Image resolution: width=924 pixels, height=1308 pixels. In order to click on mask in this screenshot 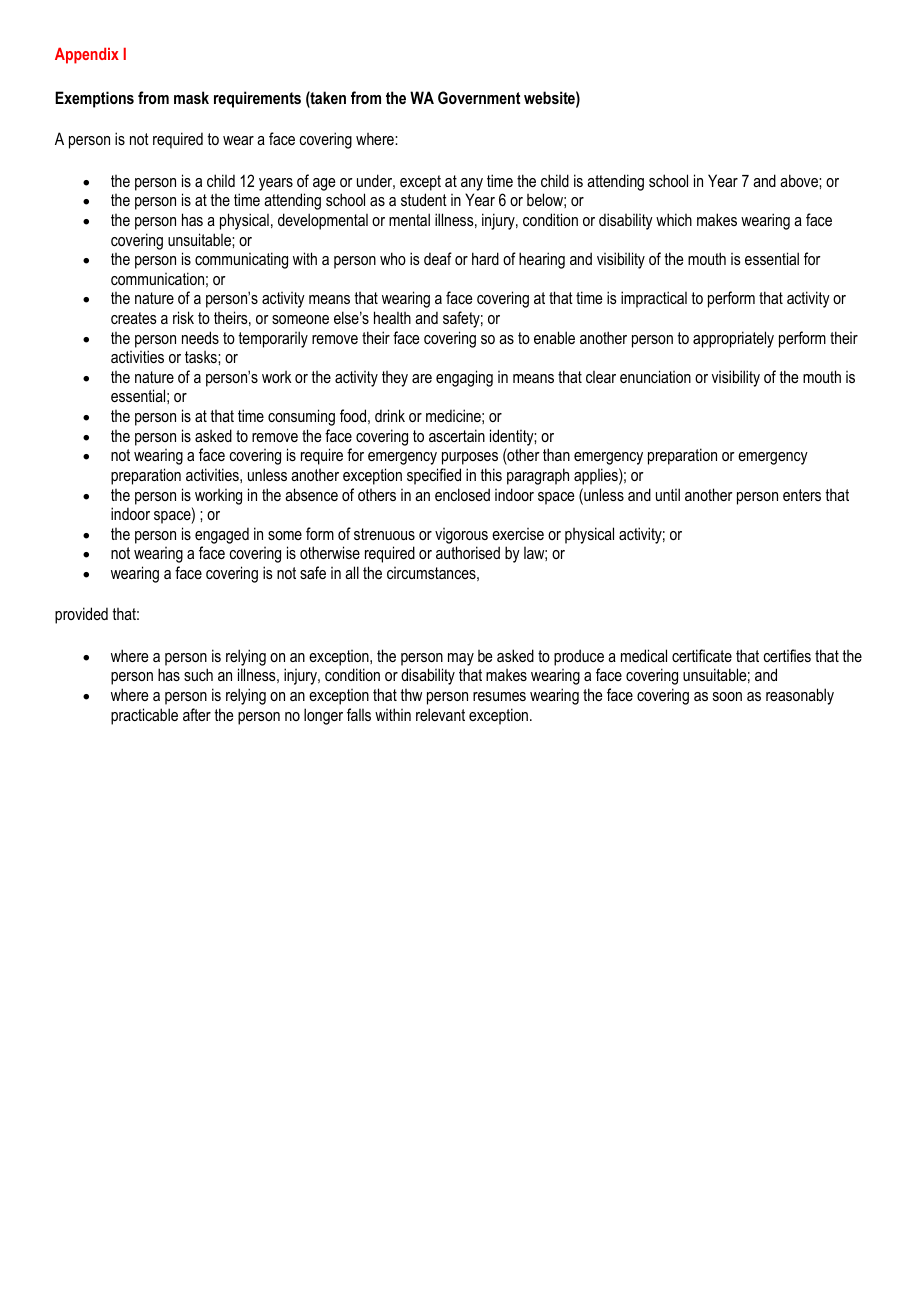, I will do `click(191, 97)`.
